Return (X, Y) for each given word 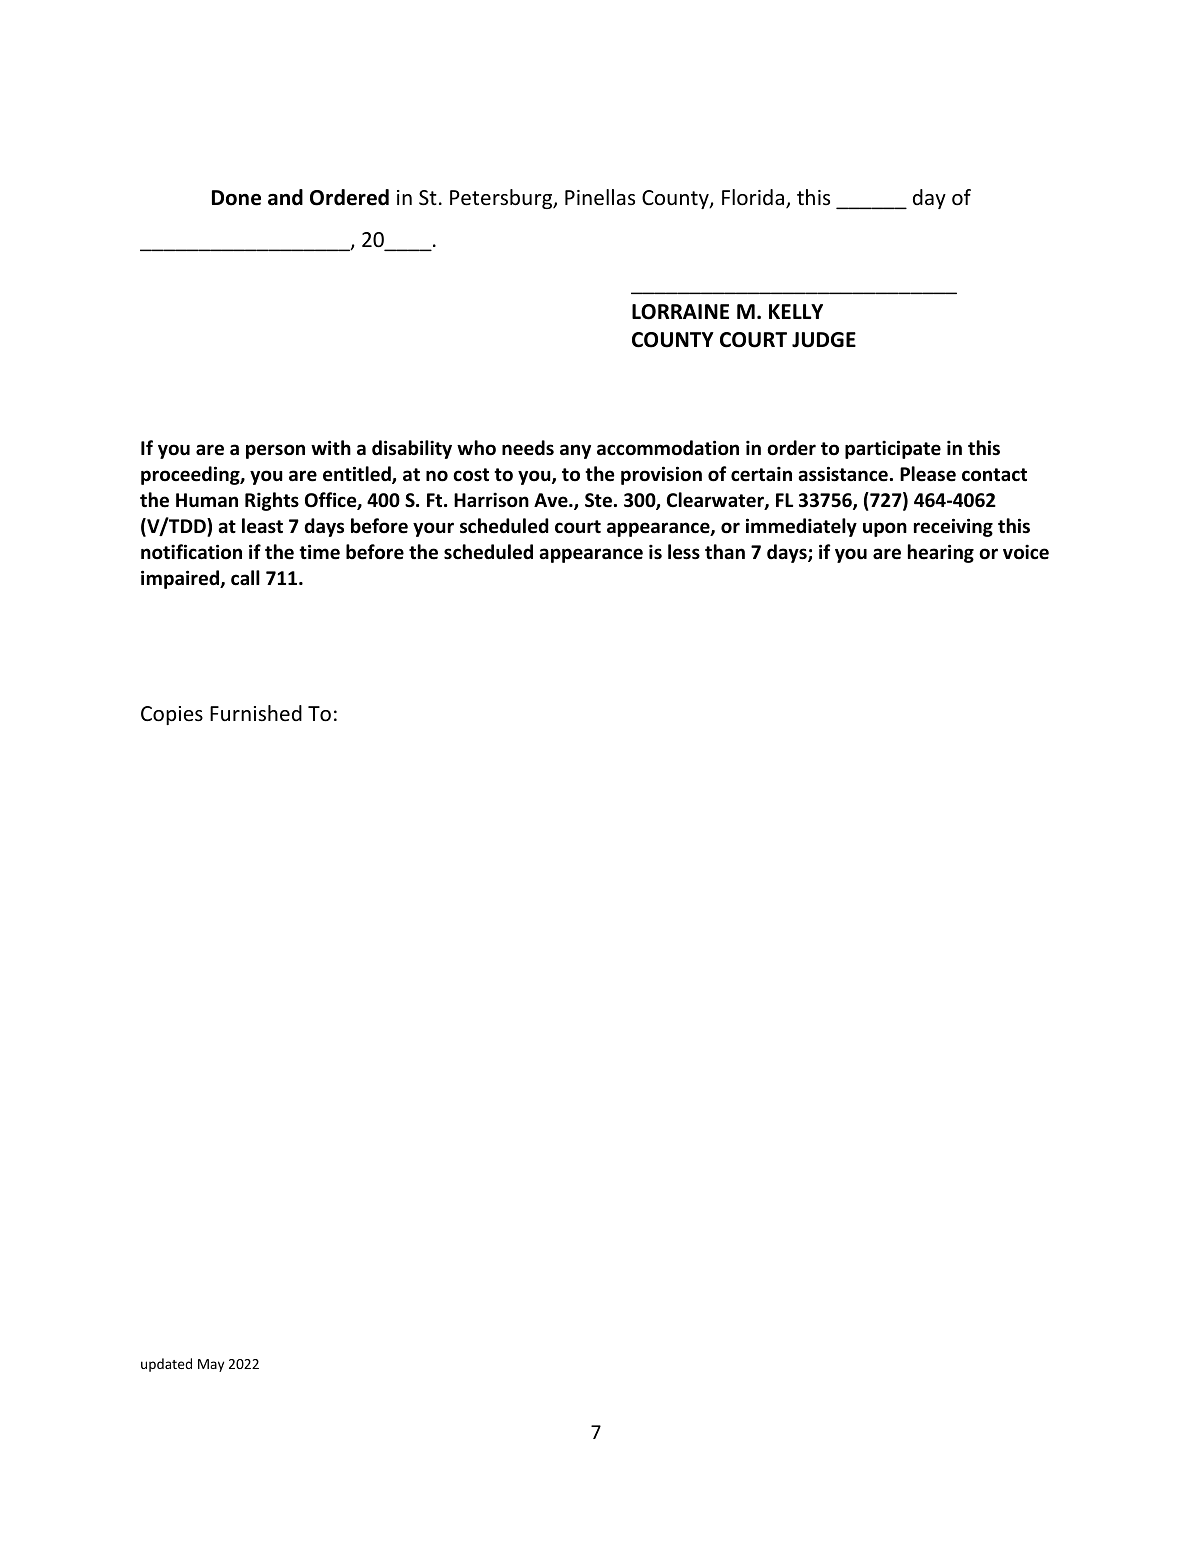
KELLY (796, 311)
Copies (172, 715)
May (211, 1365)
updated (166, 1365)
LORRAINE (680, 312)
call (245, 578)
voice (1026, 552)
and (285, 197)
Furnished (256, 713)
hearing (941, 553)
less (684, 552)
